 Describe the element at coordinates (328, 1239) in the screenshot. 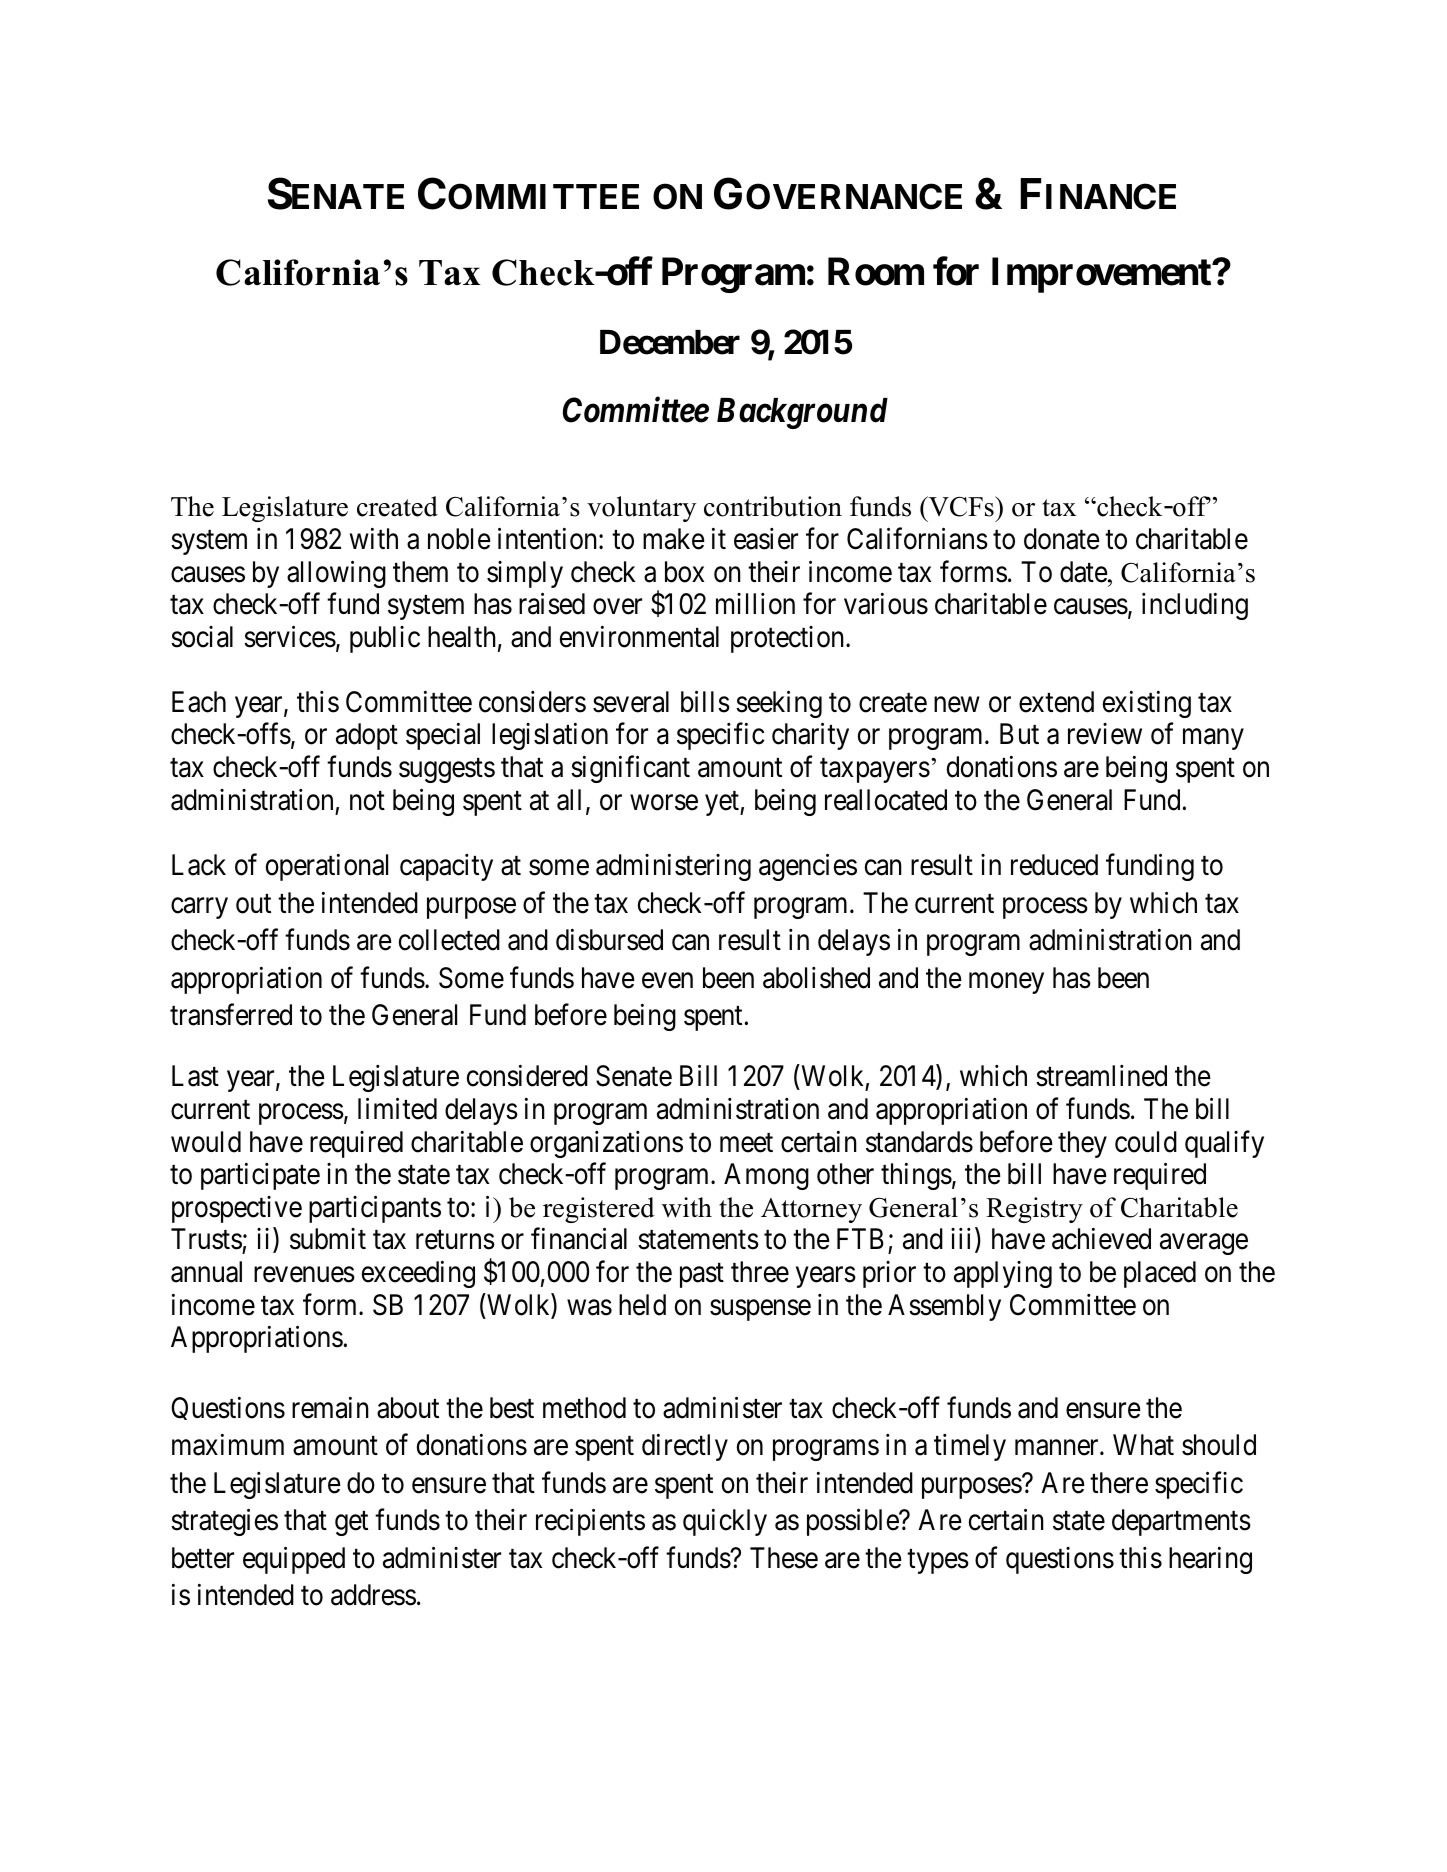

I see `submit` at that location.
